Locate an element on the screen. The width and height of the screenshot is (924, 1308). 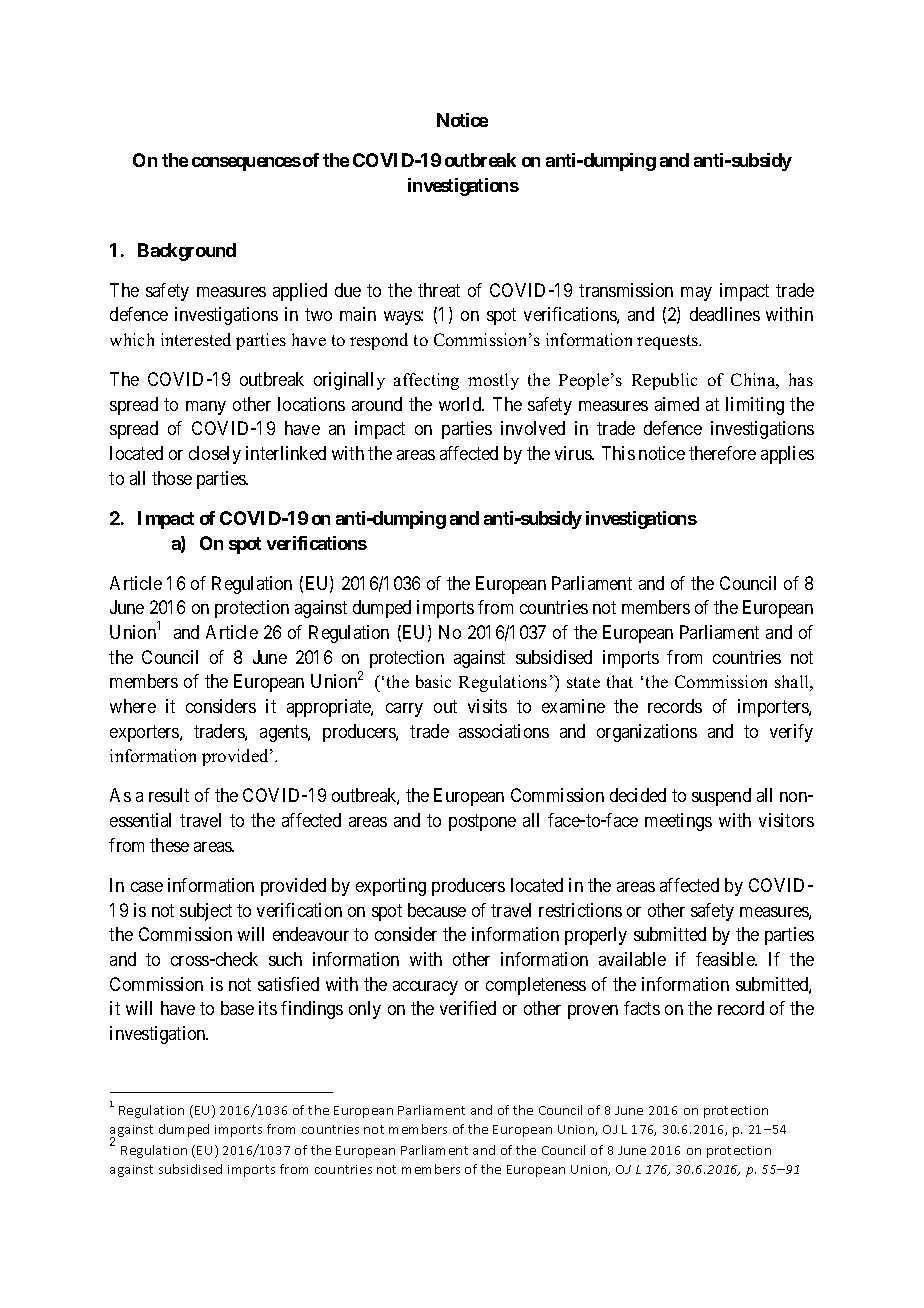
basic is located at coordinates (433, 681).
